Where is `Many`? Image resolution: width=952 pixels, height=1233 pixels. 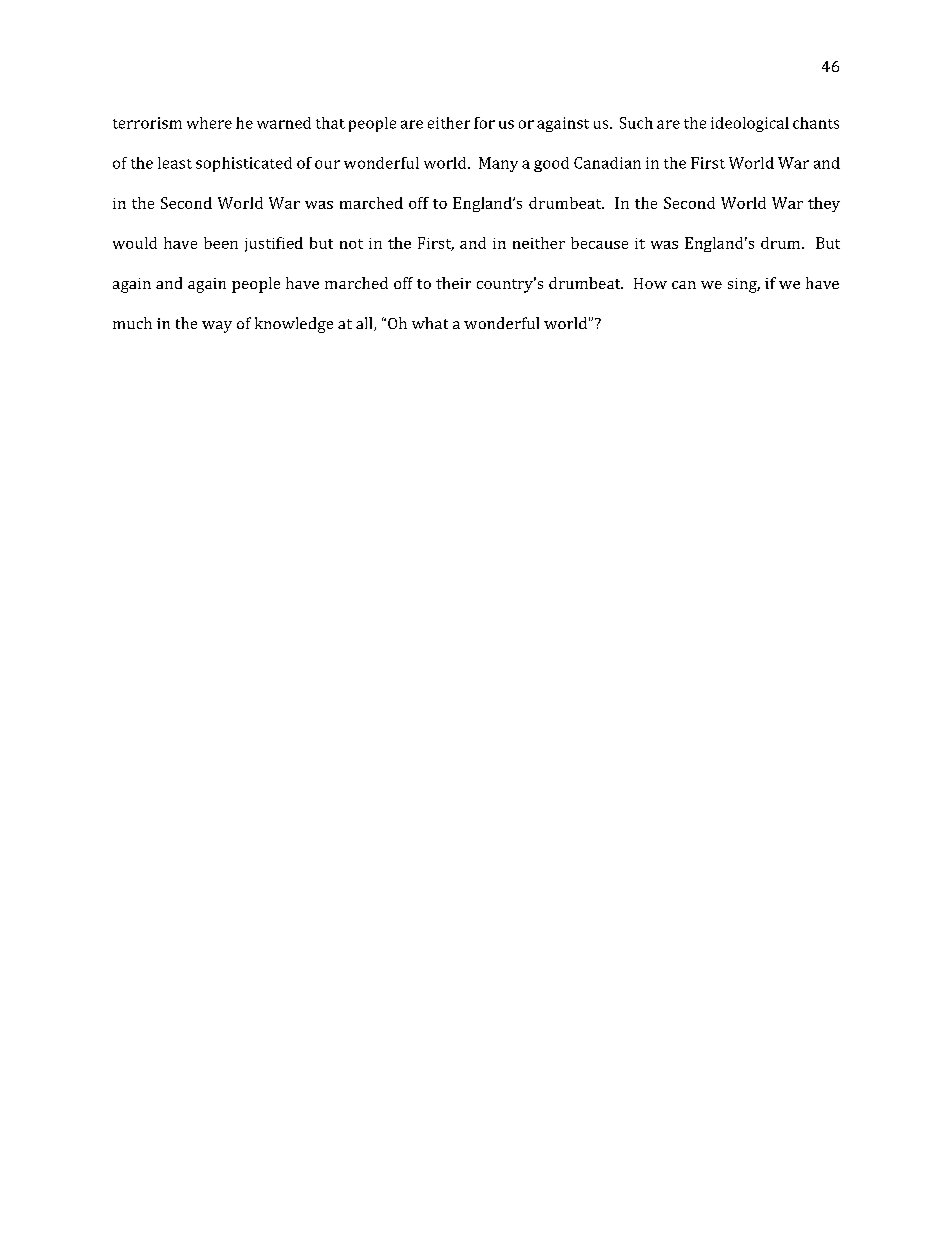
Many is located at coordinates (498, 164).
